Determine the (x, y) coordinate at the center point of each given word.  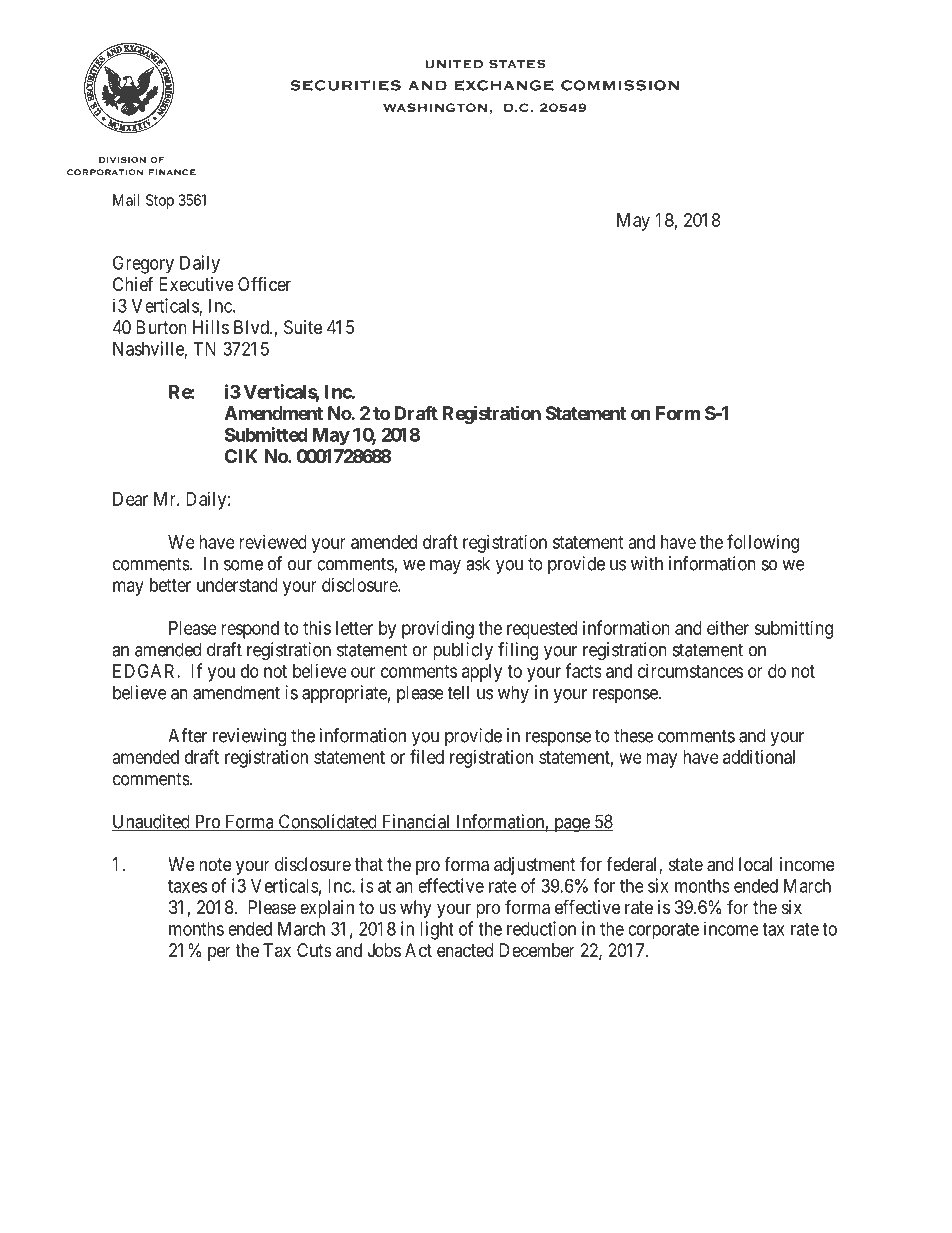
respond (250, 630)
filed (427, 756)
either (728, 628)
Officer (264, 283)
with (647, 563)
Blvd (252, 327)
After (187, 735)
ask (478, 563)
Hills (211, 327)
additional (759, 757)
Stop (160, 201)
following (763, 543)
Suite (303, 327)
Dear (130, 499)
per (219, 953)
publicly (463, 651)
